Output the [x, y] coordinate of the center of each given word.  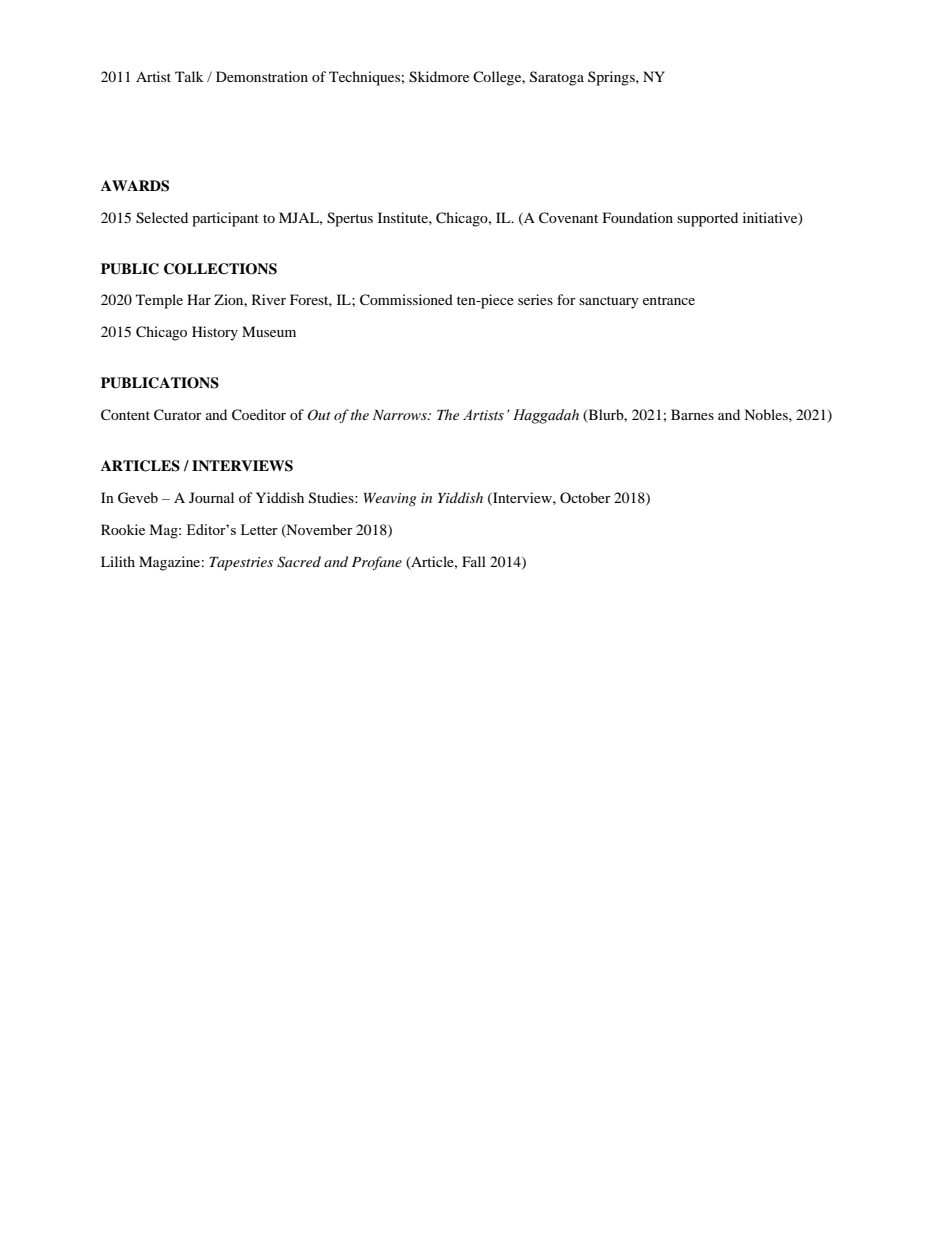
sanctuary [609, 302]
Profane [377, 563]
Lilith [118, 561]
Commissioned [406, 300]
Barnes [692, 414]
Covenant [568, 218]
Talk [189, 76]
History [215, 333]
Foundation [638, 217]
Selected [162, 218]
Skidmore [439, 77]
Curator [178, 415]
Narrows [401, 415]
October [585, 497]
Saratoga [557, 78]
